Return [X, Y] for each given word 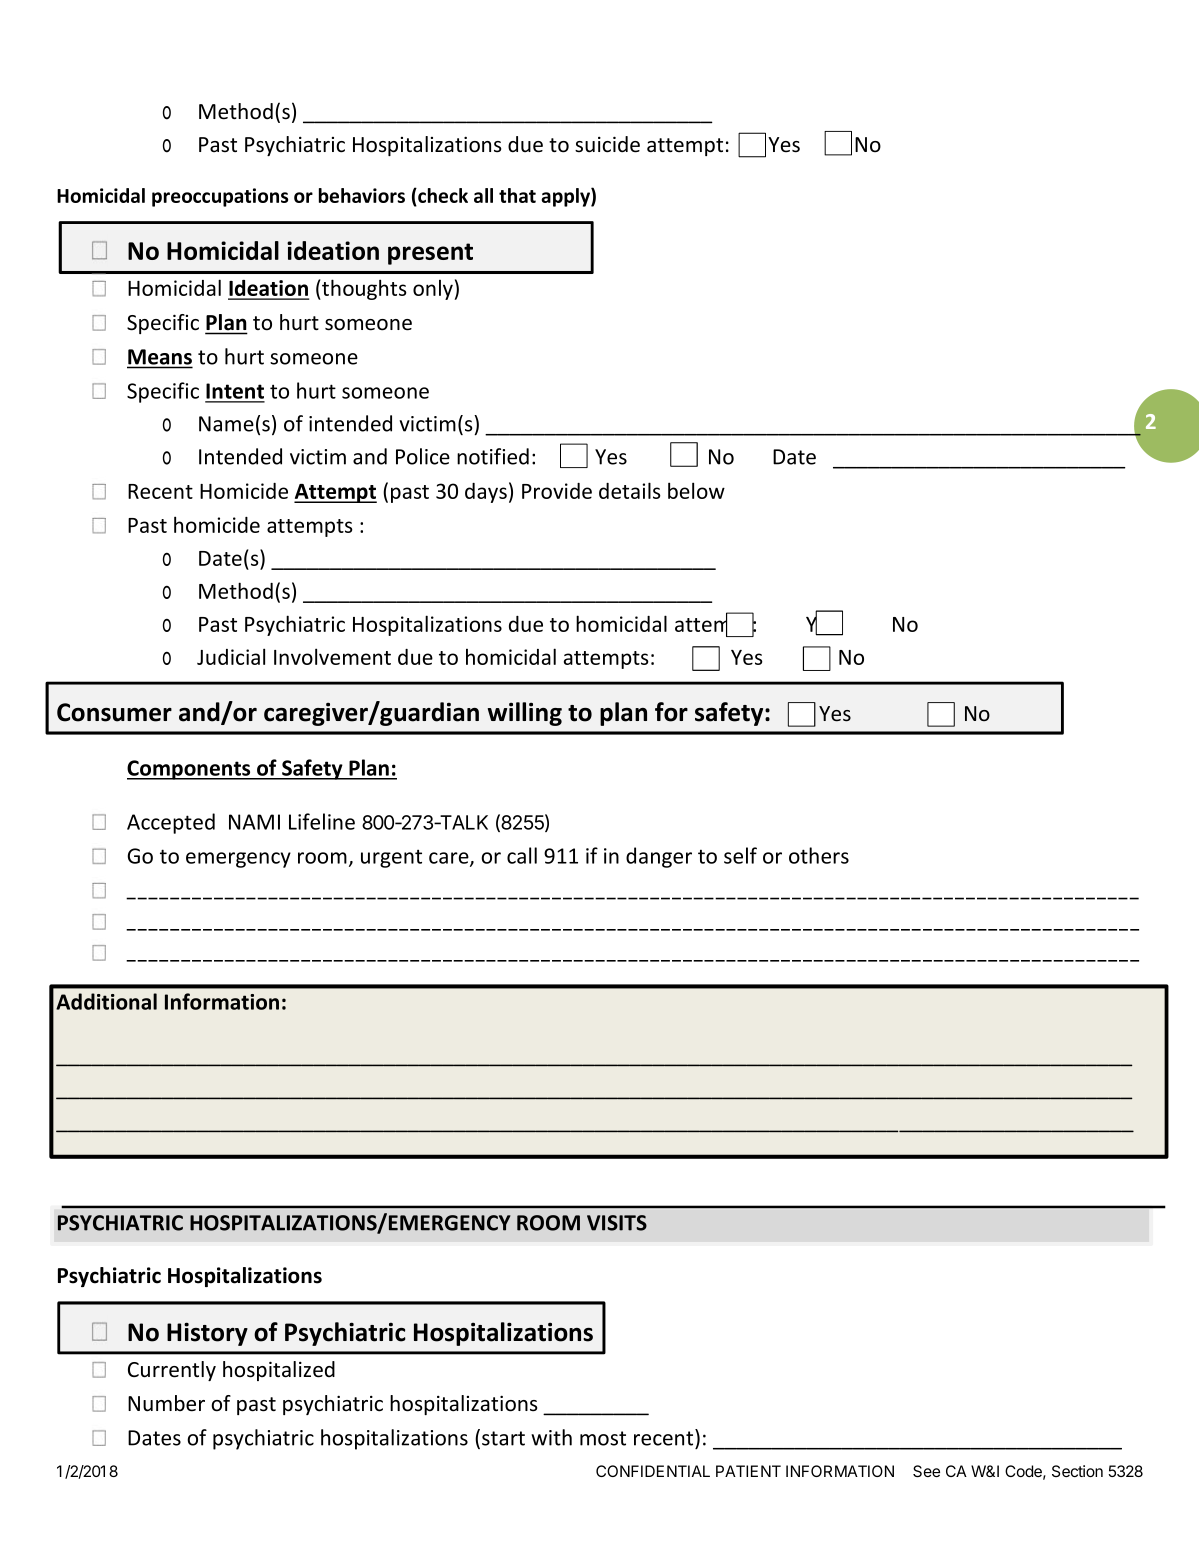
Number [166, 1403]
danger [659, 857]
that [517, 195]
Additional [106, 1001]
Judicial [231, 656]
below [696, 490]
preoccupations [220, 197]
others [819, 855]
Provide [557, 491]
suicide [607, 144]
